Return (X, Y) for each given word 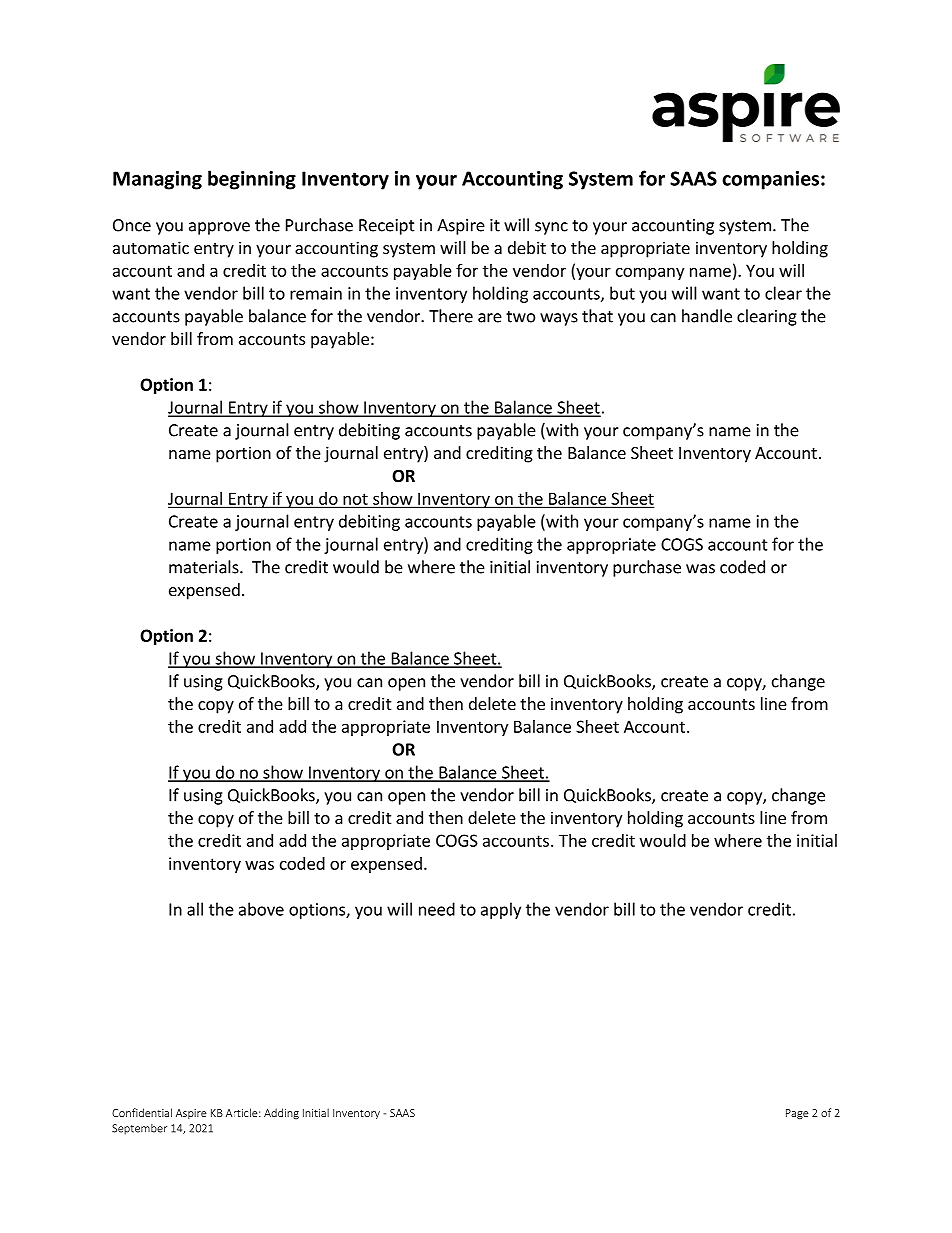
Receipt (387, 227)
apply (501, 910)
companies (770, 180)
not (355, 500)
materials (205, 567)
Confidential (142, 1112)
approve (219, 228)
